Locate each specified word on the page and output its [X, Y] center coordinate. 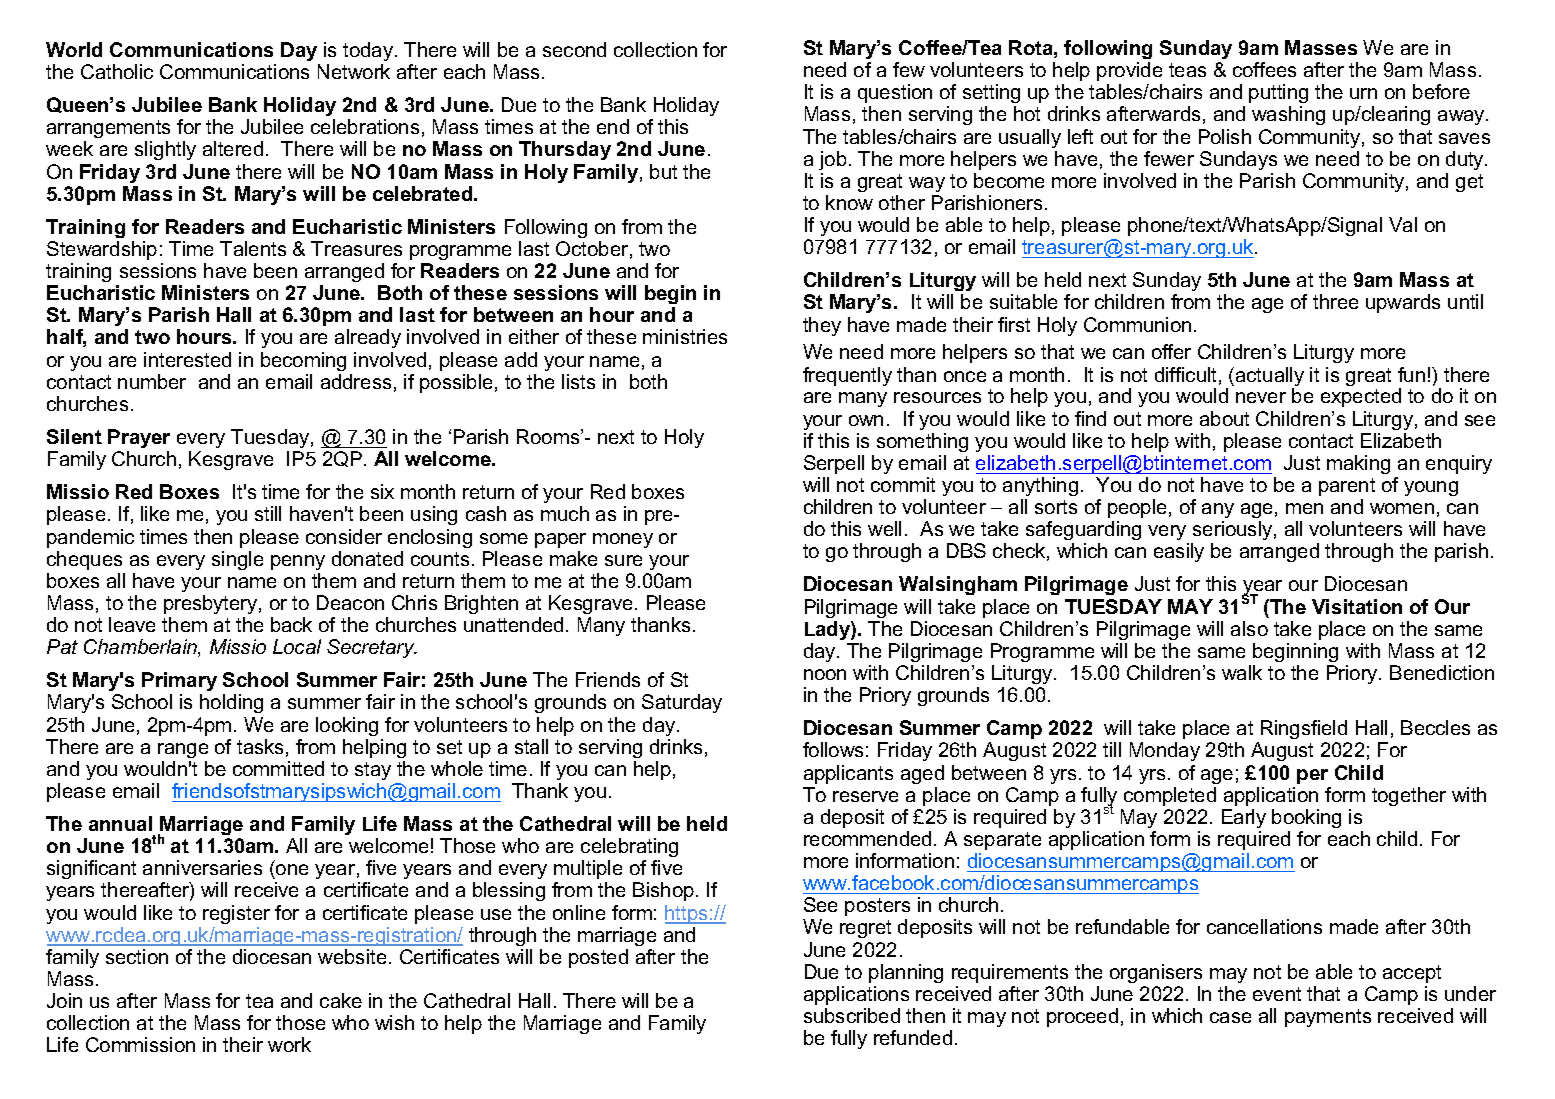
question [895, 93]
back [291, 624]
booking [1306, 818]
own [866, 420]
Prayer [139, 438]
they [822, 326]
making [1358, 464]
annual [120, 823]
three [1335, 301]
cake [341, 1000]
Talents [253, 248]
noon [825, 674]
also [1249, 628]
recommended [867, 838]
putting [1278, 93]
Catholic [117, 71]
